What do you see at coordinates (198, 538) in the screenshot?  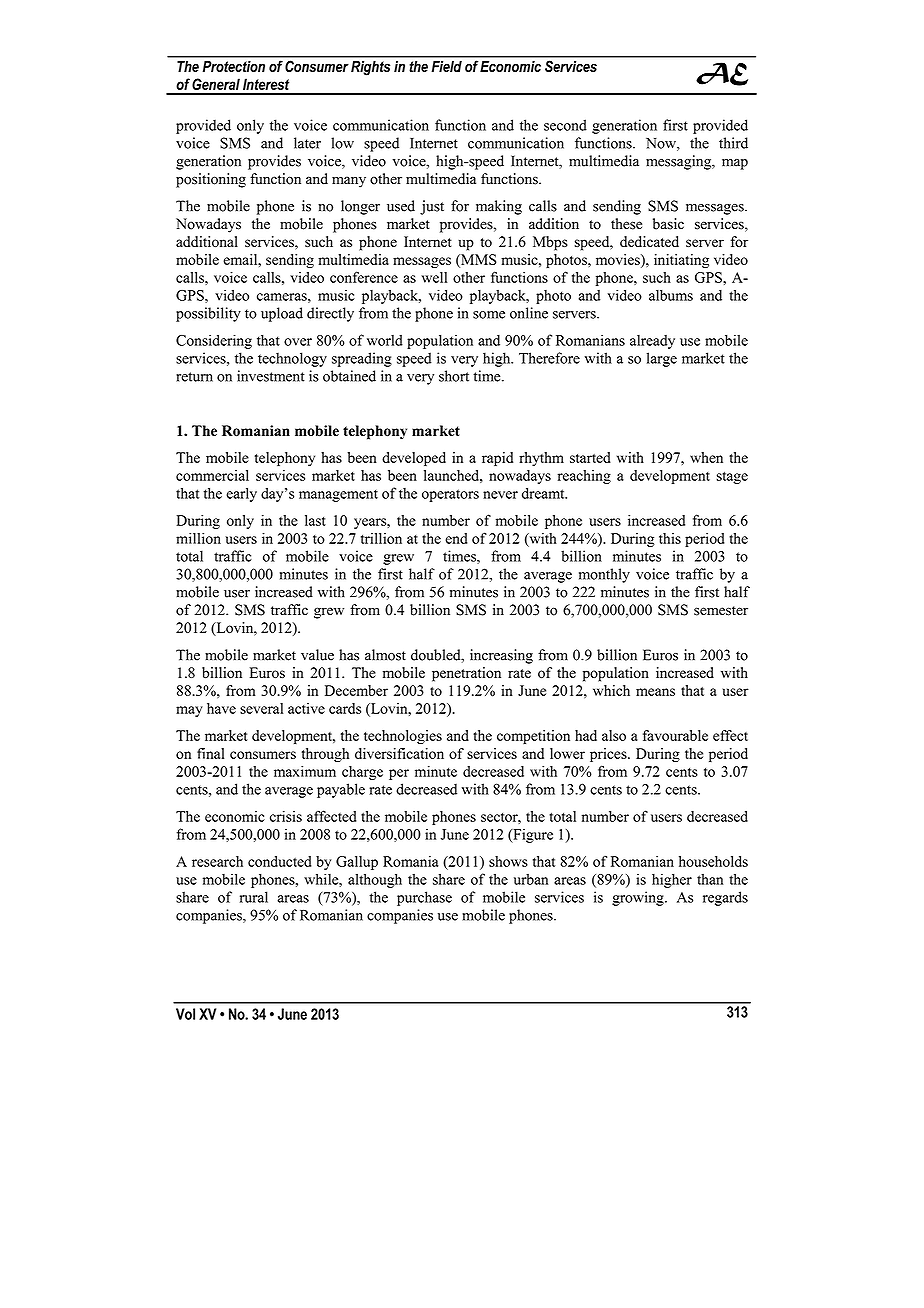 I see `million` at bounding box center [198, 538].
